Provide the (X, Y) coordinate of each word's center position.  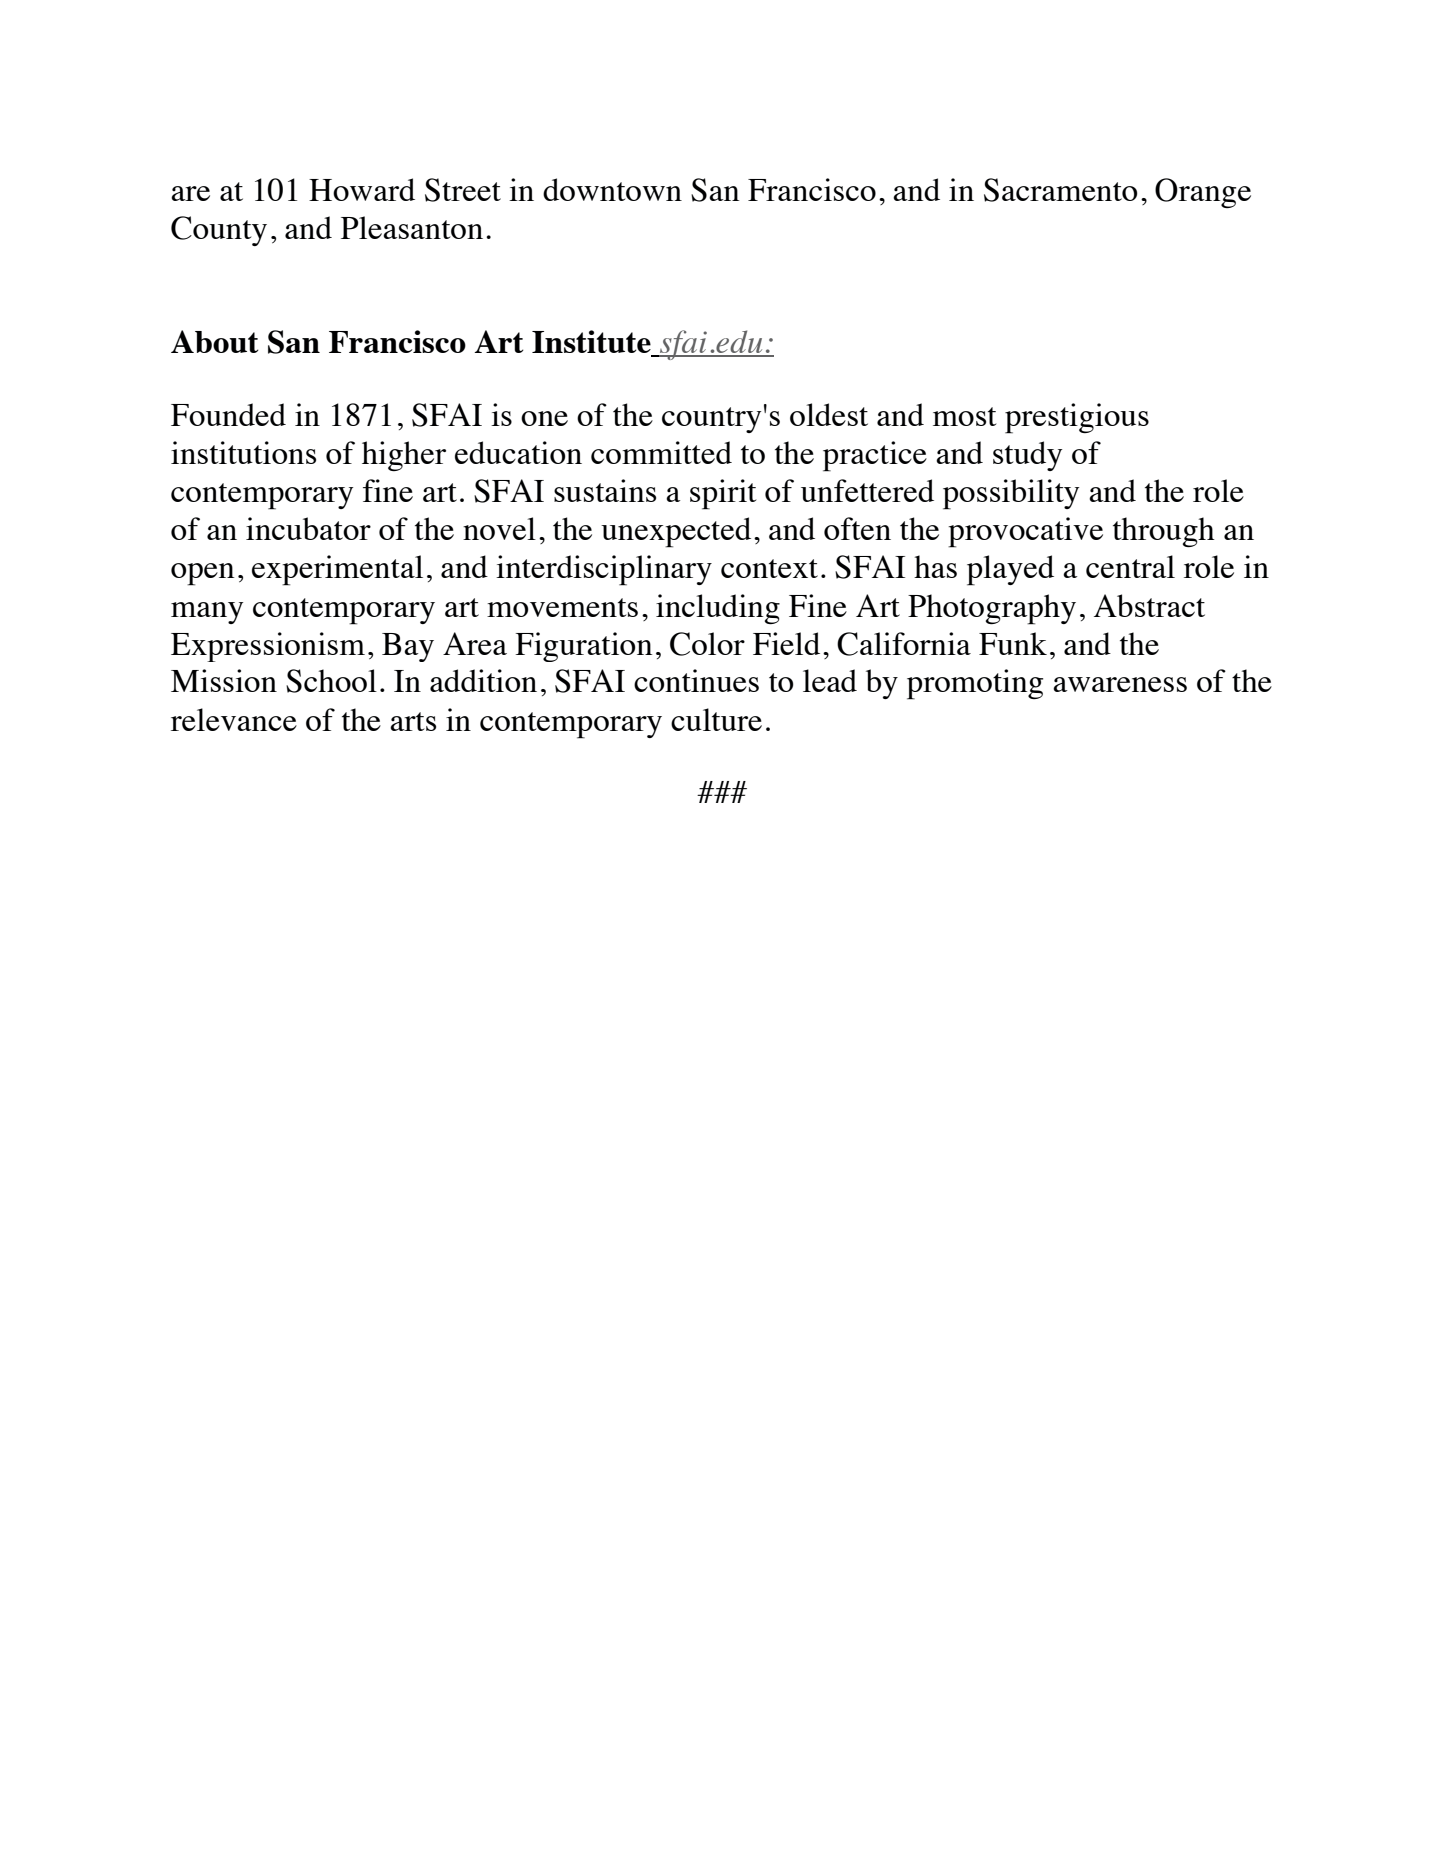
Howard (362, 189)
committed (661, 452)
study (1027, 456)
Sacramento (1061, 190)
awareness (1120, 684)
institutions (243, 452)
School (331, 681)
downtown (612, 189)
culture (716, 719)
